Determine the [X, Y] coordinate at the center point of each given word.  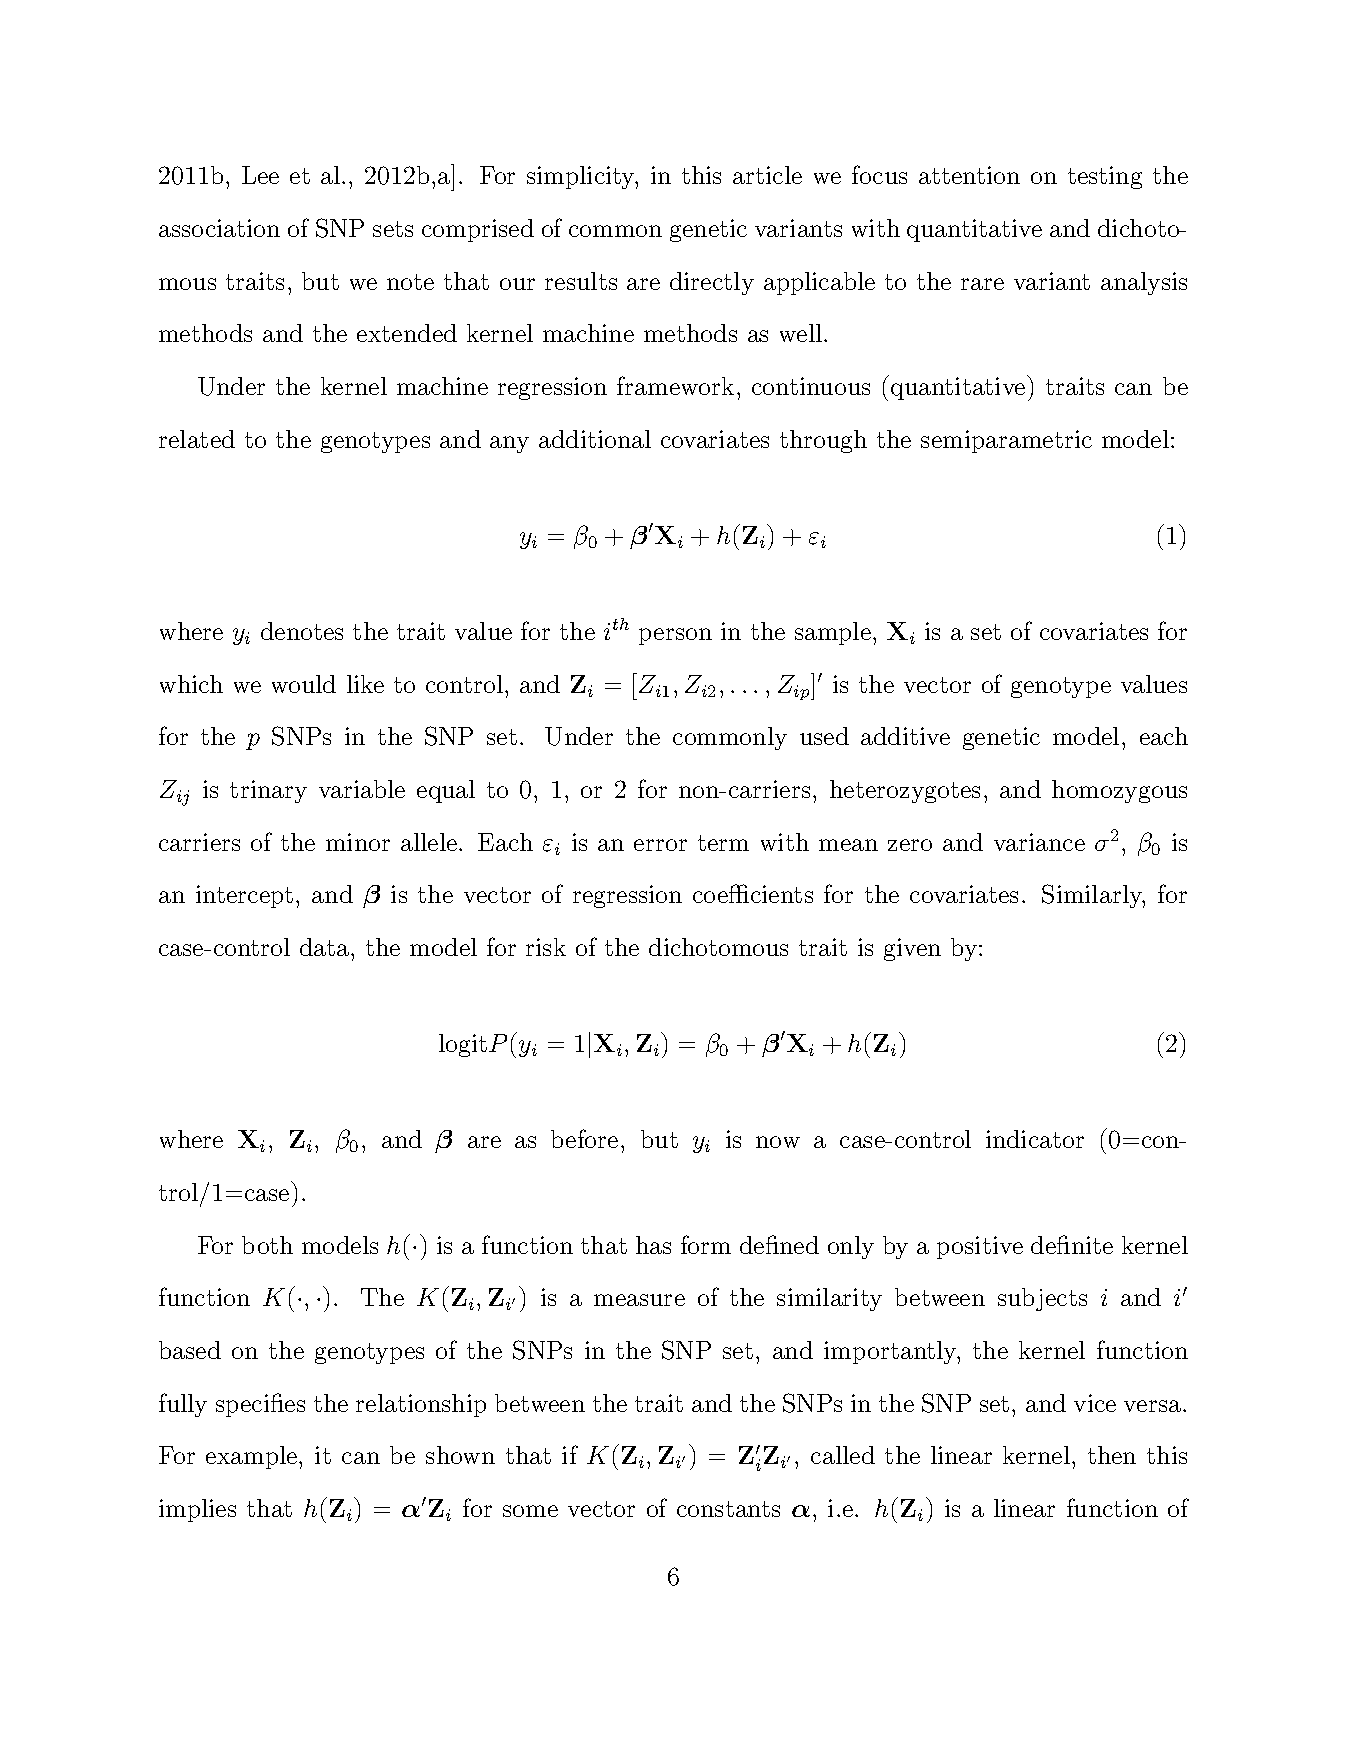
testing [1105, 177]
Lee [260, 175]
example [253, 1457]
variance [1039, 842]
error [660, 845]
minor [358, 842]
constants [728, 1509]
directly [712, 283]
